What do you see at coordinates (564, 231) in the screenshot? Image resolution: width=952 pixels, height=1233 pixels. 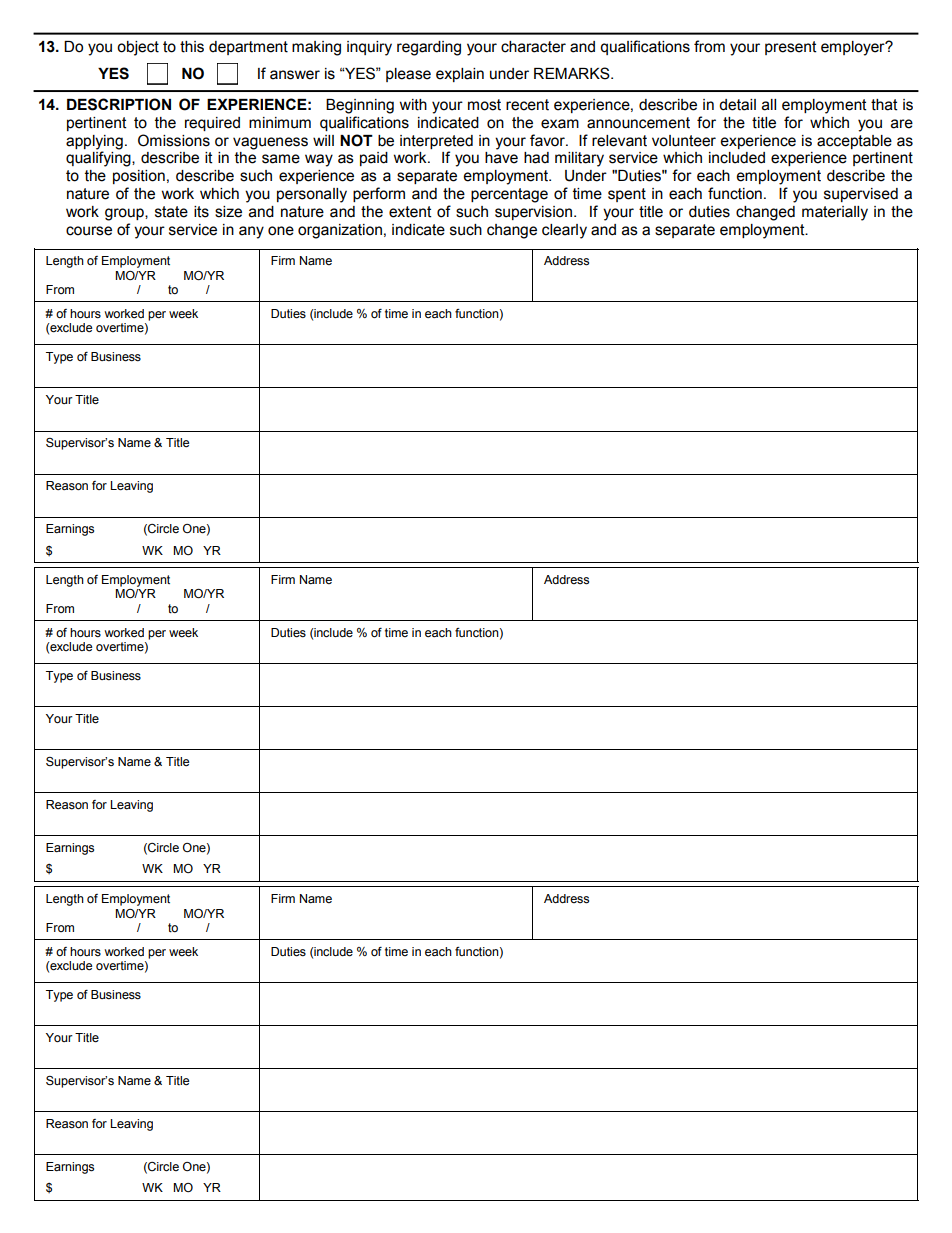 I see `clearly` at bounding box center [564, 231].
